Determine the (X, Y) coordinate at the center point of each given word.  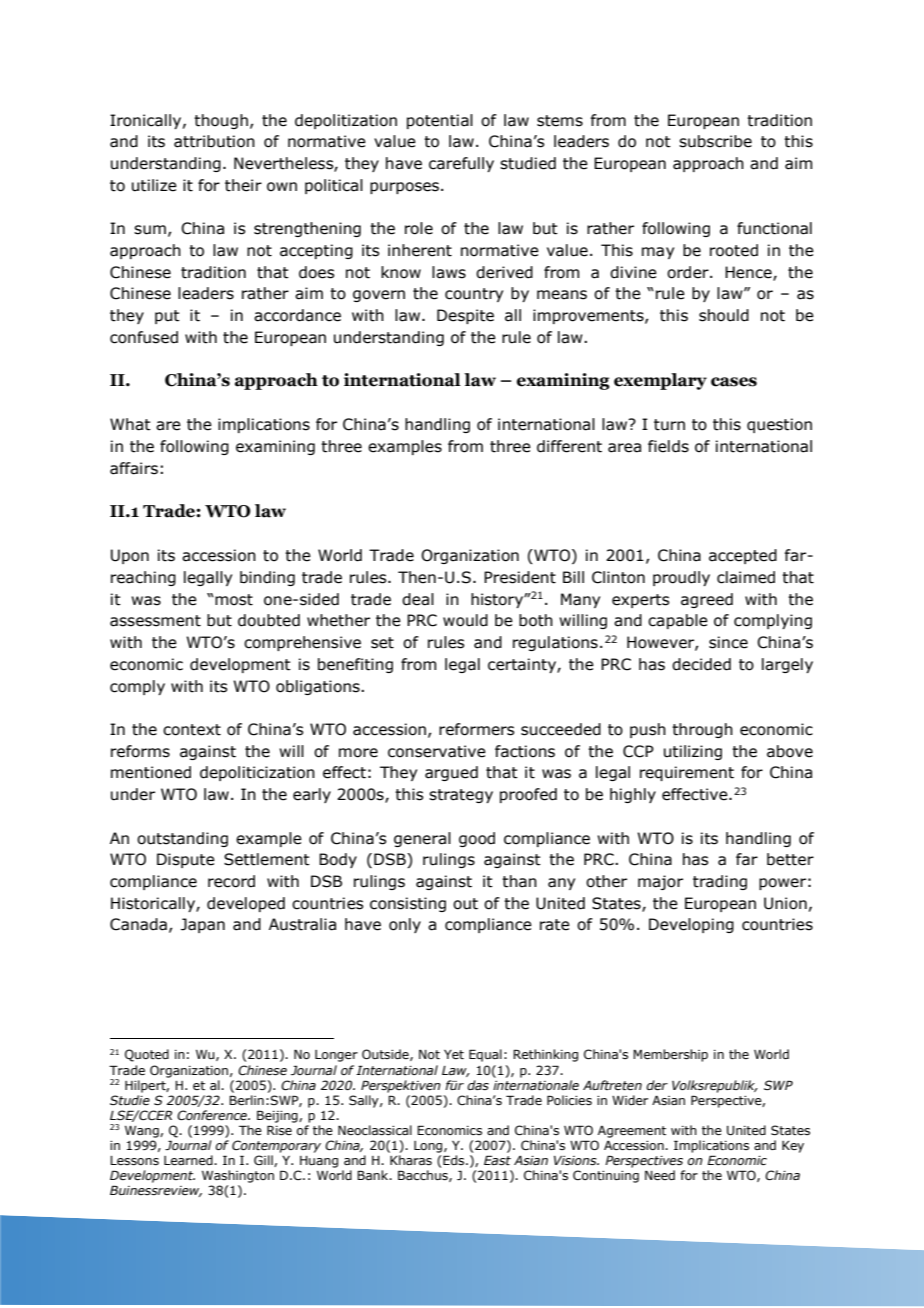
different (569, 446)
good (477, 839)
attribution (214, 141)
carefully (461, 164)
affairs (134, 468)
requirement (687, 773)
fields (668, 446)
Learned (189, 1160)
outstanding (182, 839)
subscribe (715, 141)
